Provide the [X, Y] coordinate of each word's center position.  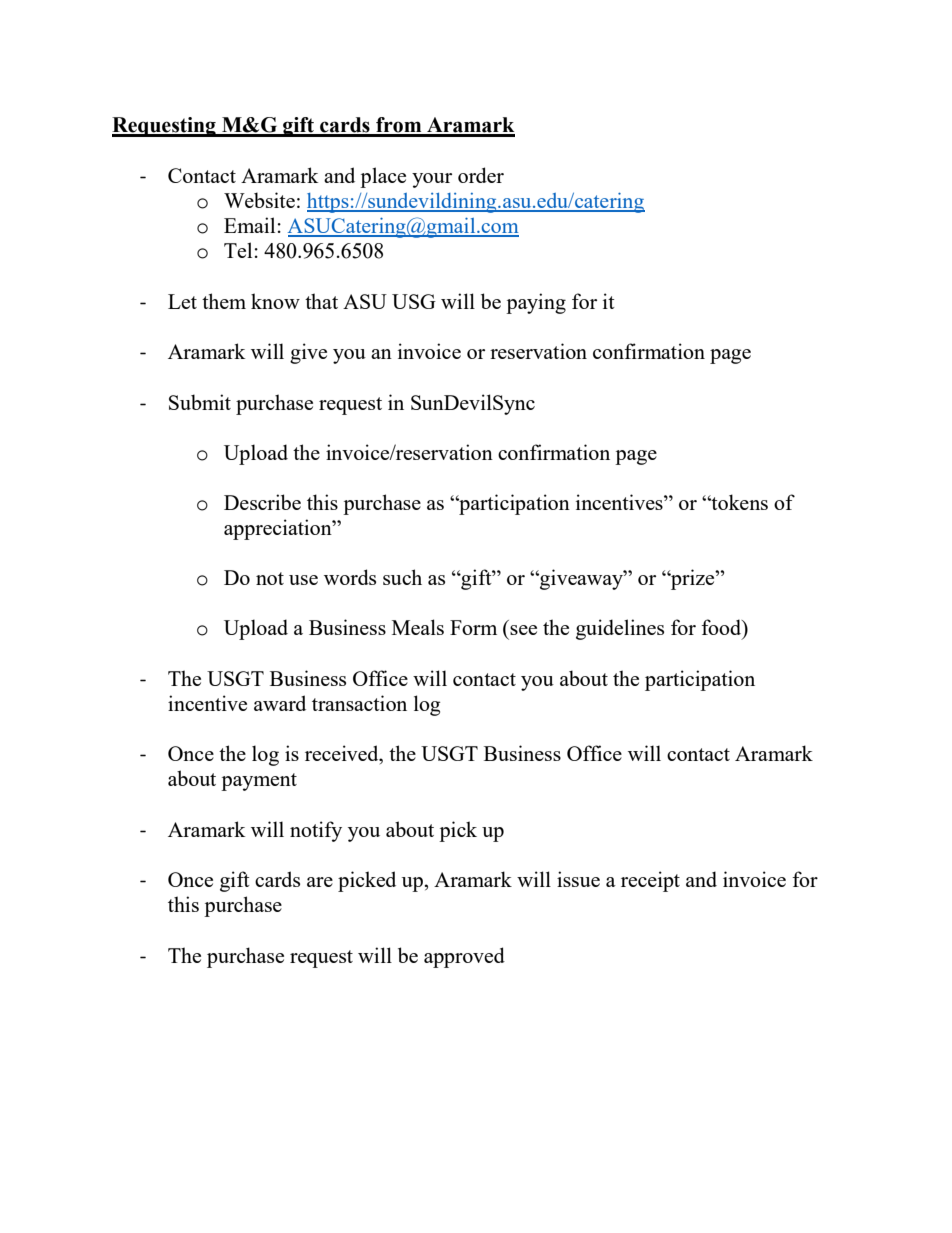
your [432, 180]
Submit [200, 402]
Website [259, 200]
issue [578, 879]
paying [536, 303]
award [280, 703]
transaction [359, 703]
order [481, 175]
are [320, 882]
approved [464, 957]
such [402, 577]
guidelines [620, 629]
